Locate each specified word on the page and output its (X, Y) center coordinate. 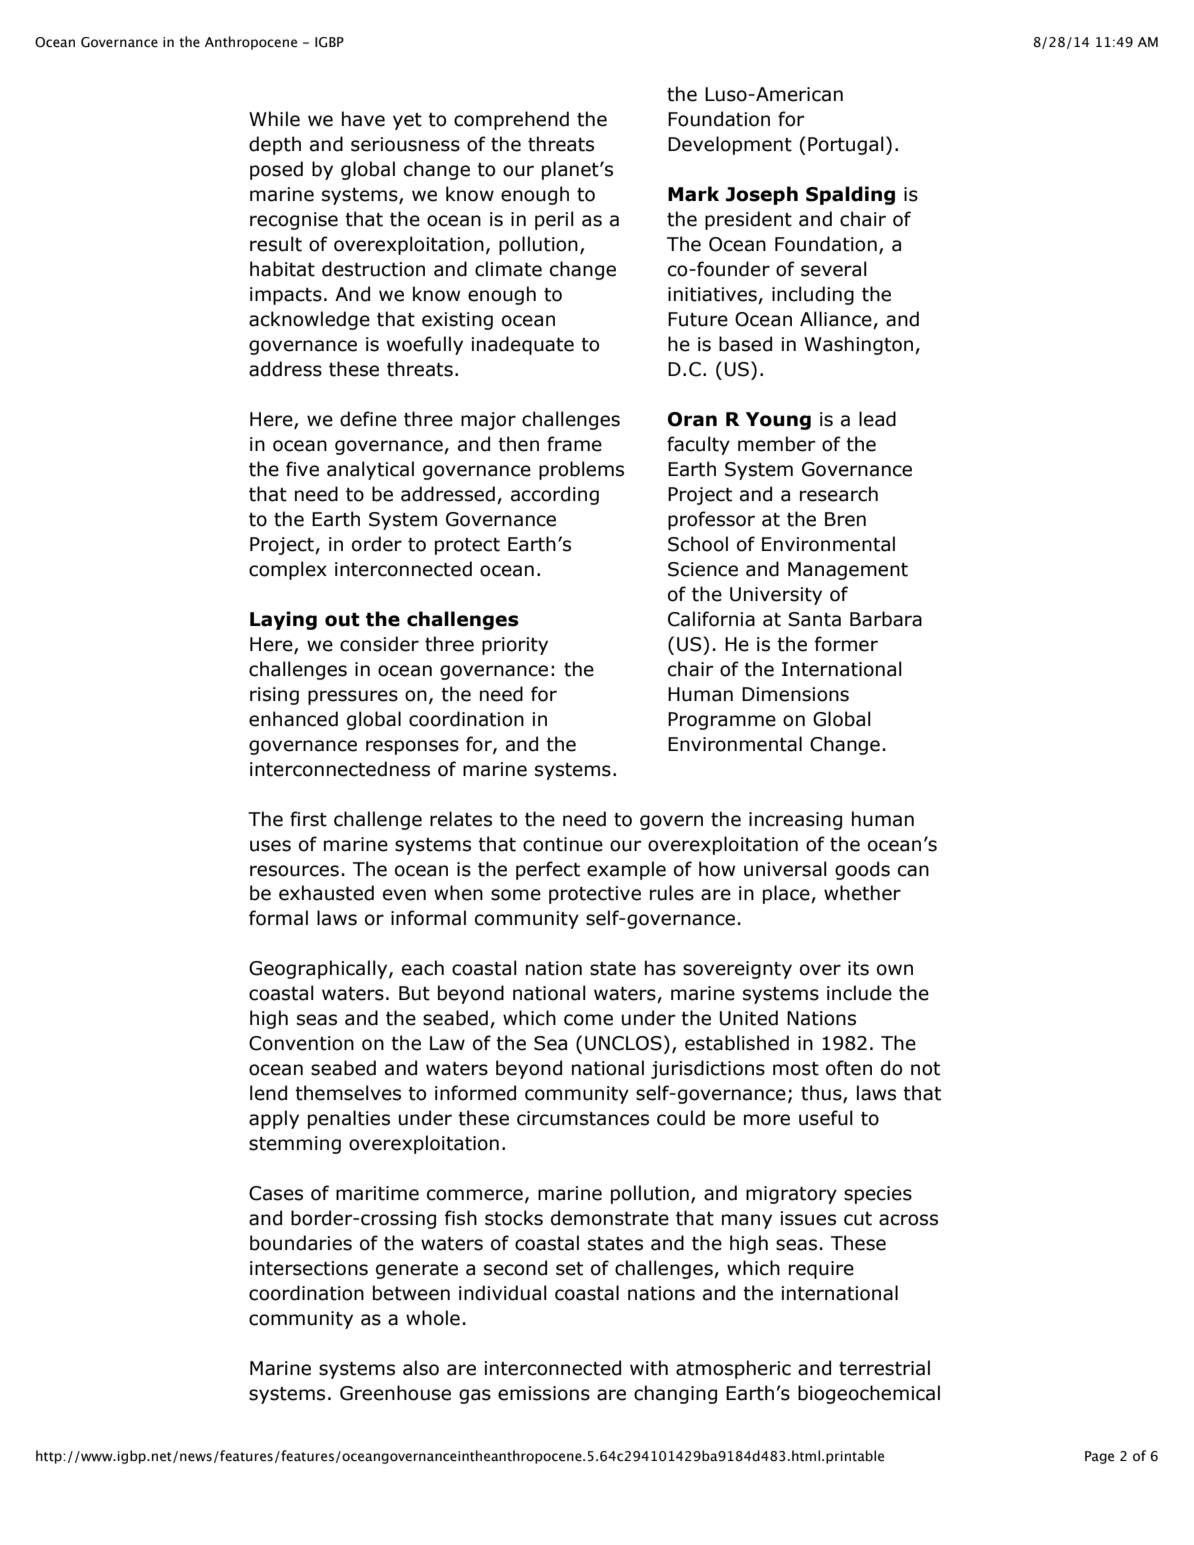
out (342, 619)
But (414, 993)
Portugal (846, 145)
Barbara (886, 619)
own (895, 970)
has (660, 968)
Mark (693, 194)
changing (675, 1394)
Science (703, 569)
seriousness (405, 144)
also (421, 1368)
